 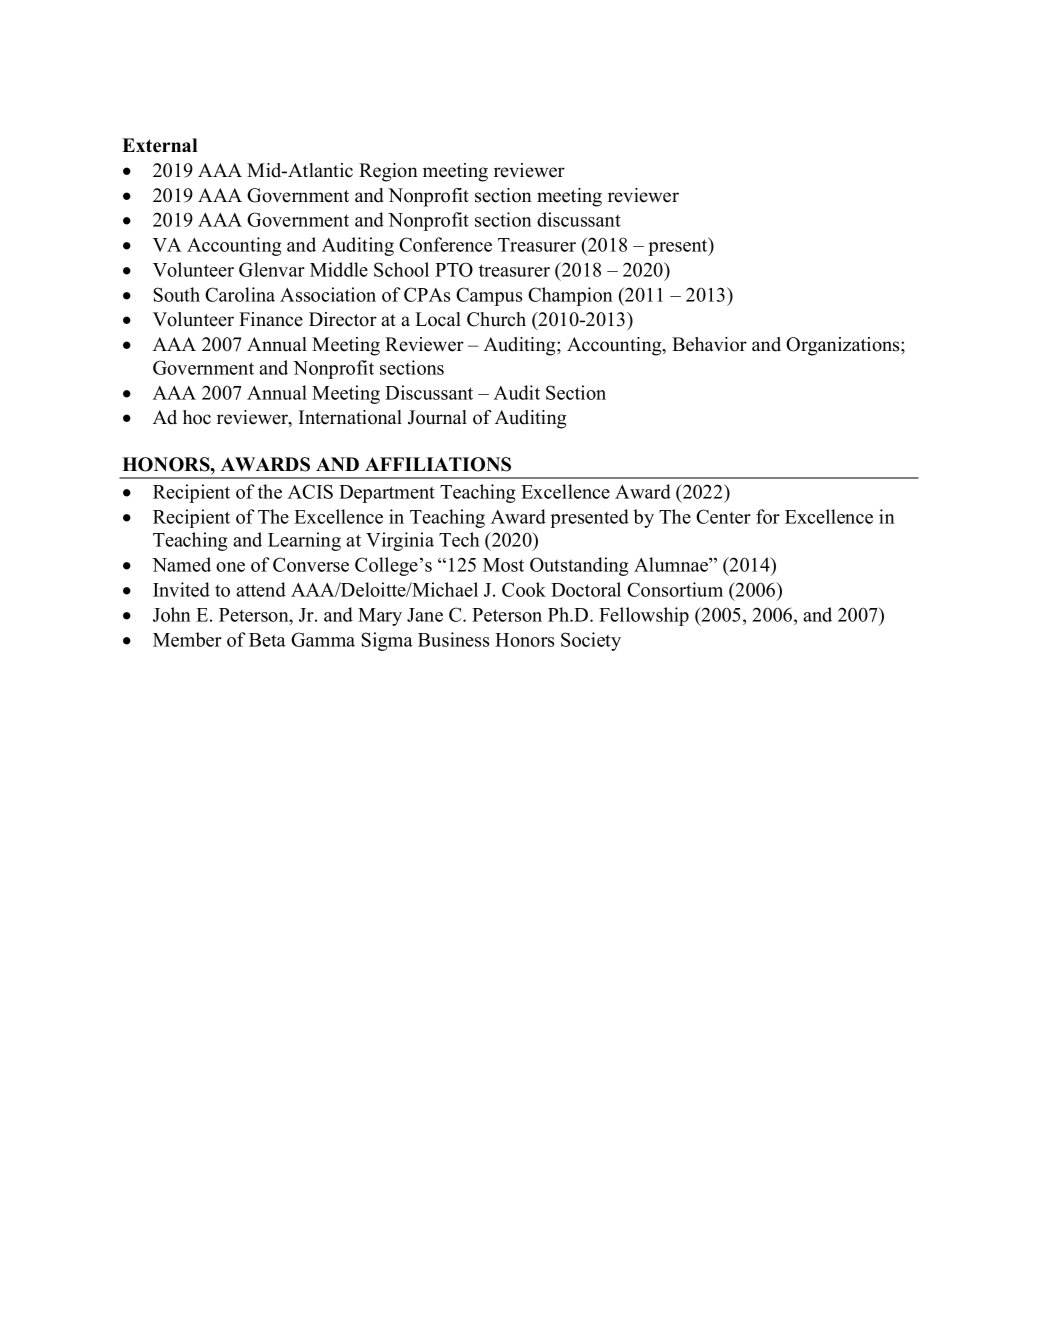 I want to click on External, so click(x=159, y=145).
